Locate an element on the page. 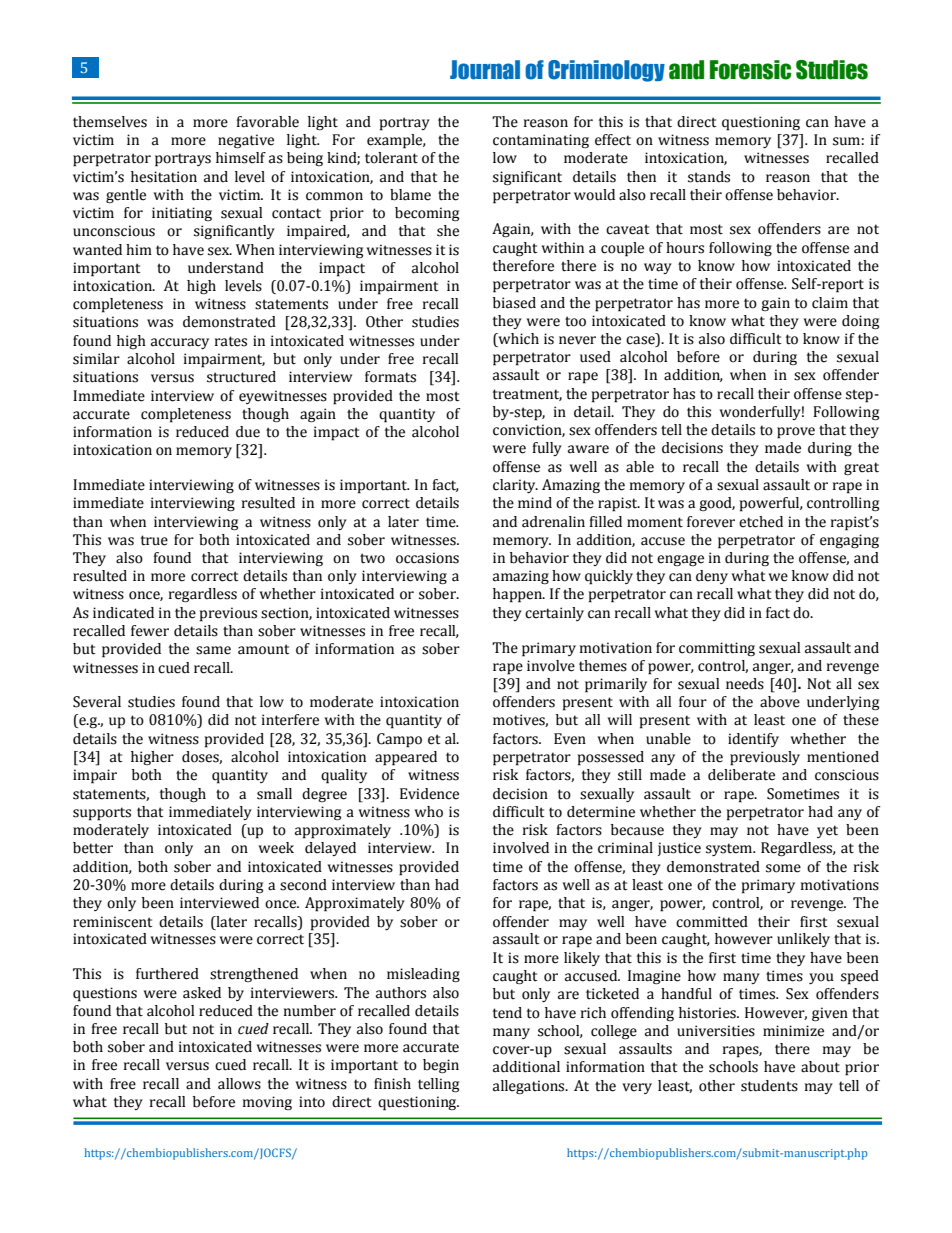 The height and width of the document is (1233, 952). which is located at coordinates (517, 339).
